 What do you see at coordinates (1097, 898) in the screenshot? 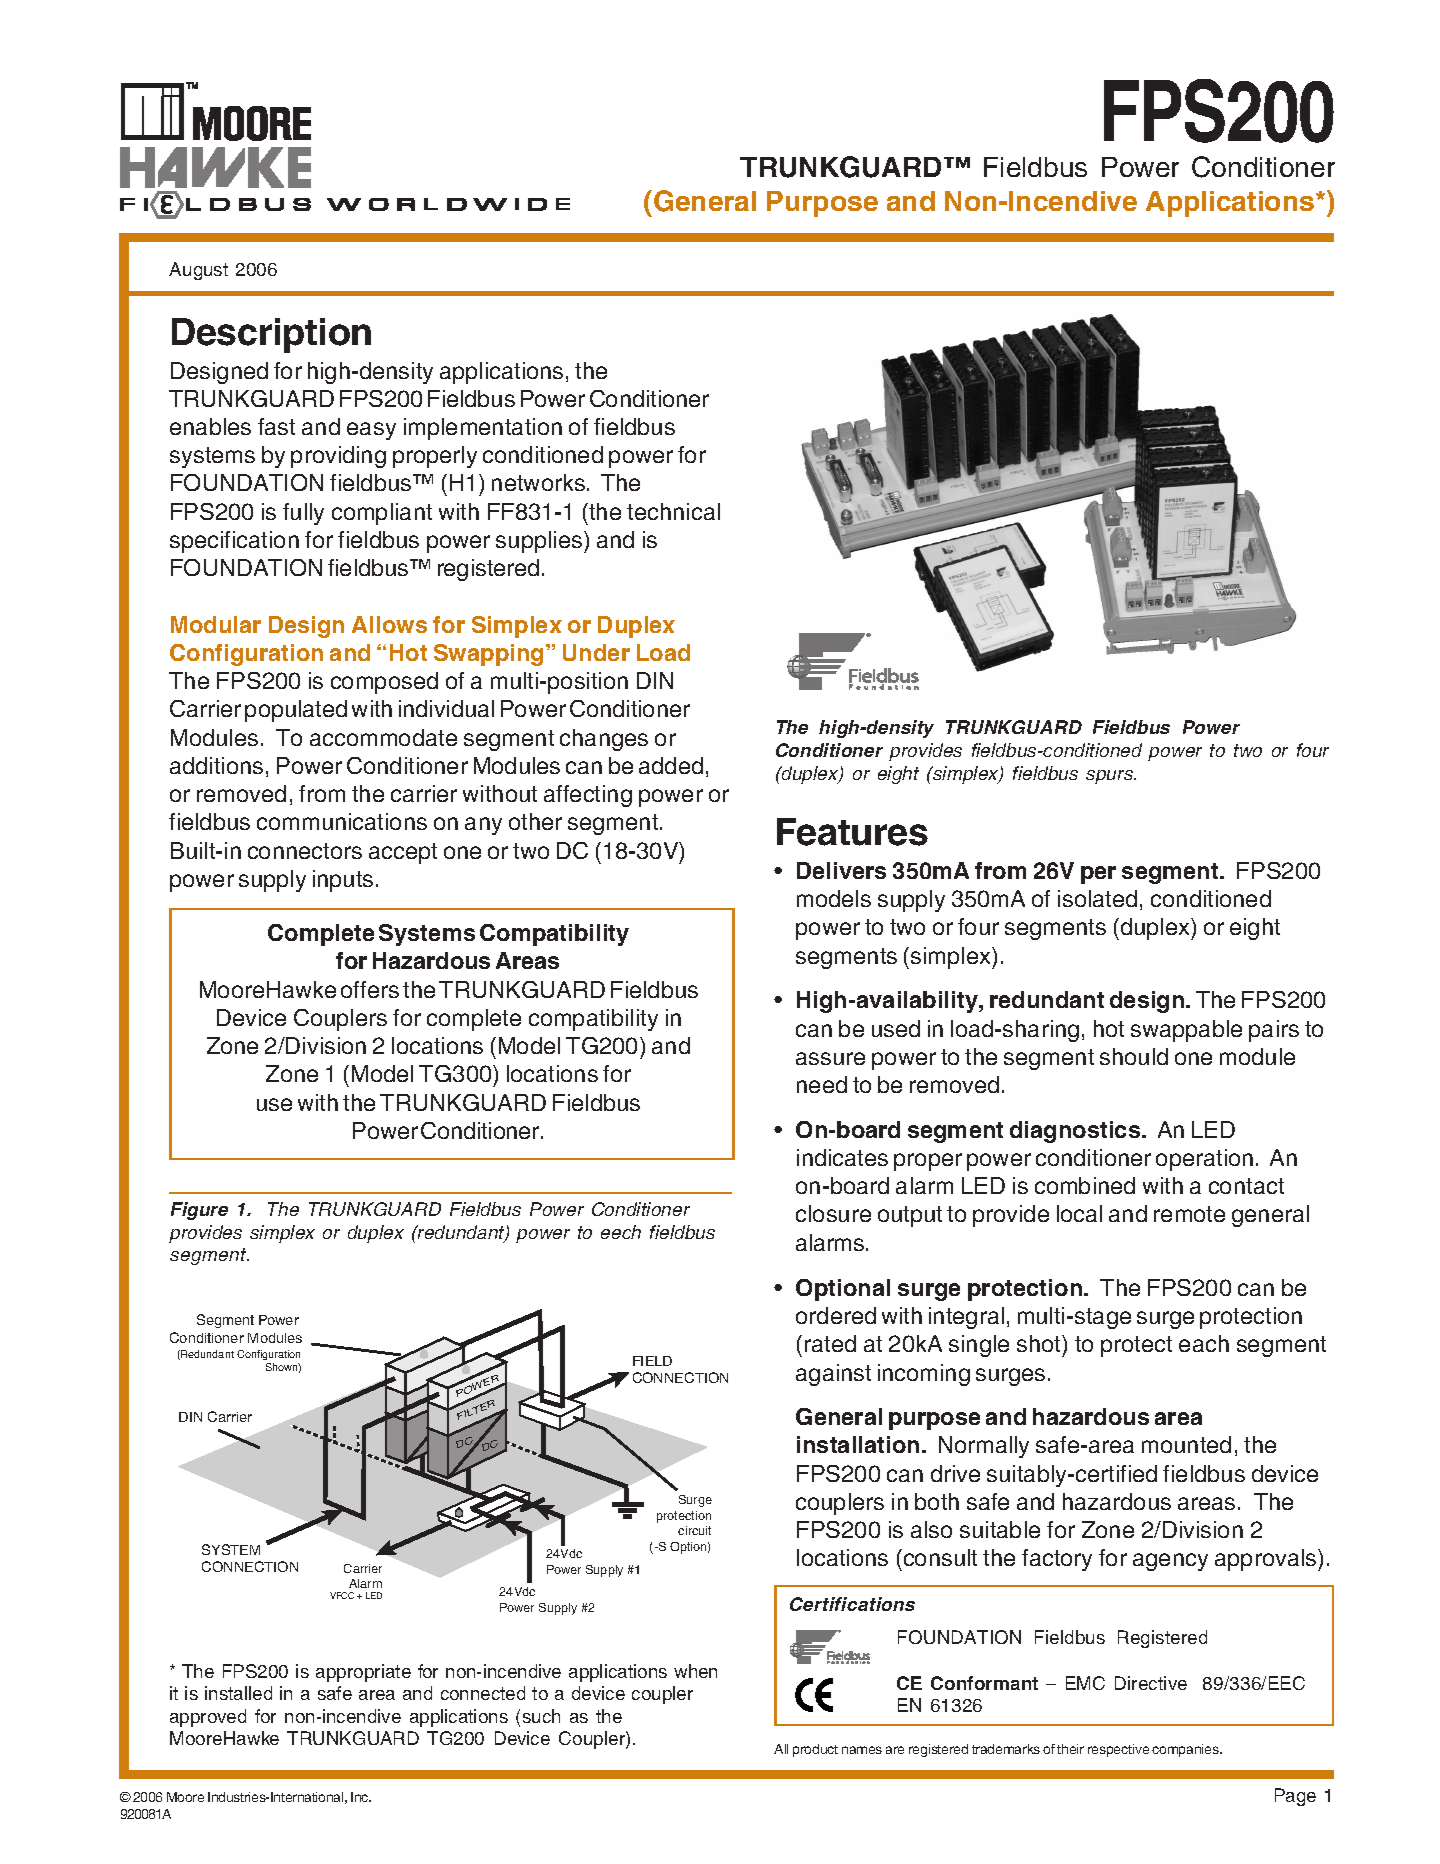
I see `isolated` at bounding box center [1097, 898].
